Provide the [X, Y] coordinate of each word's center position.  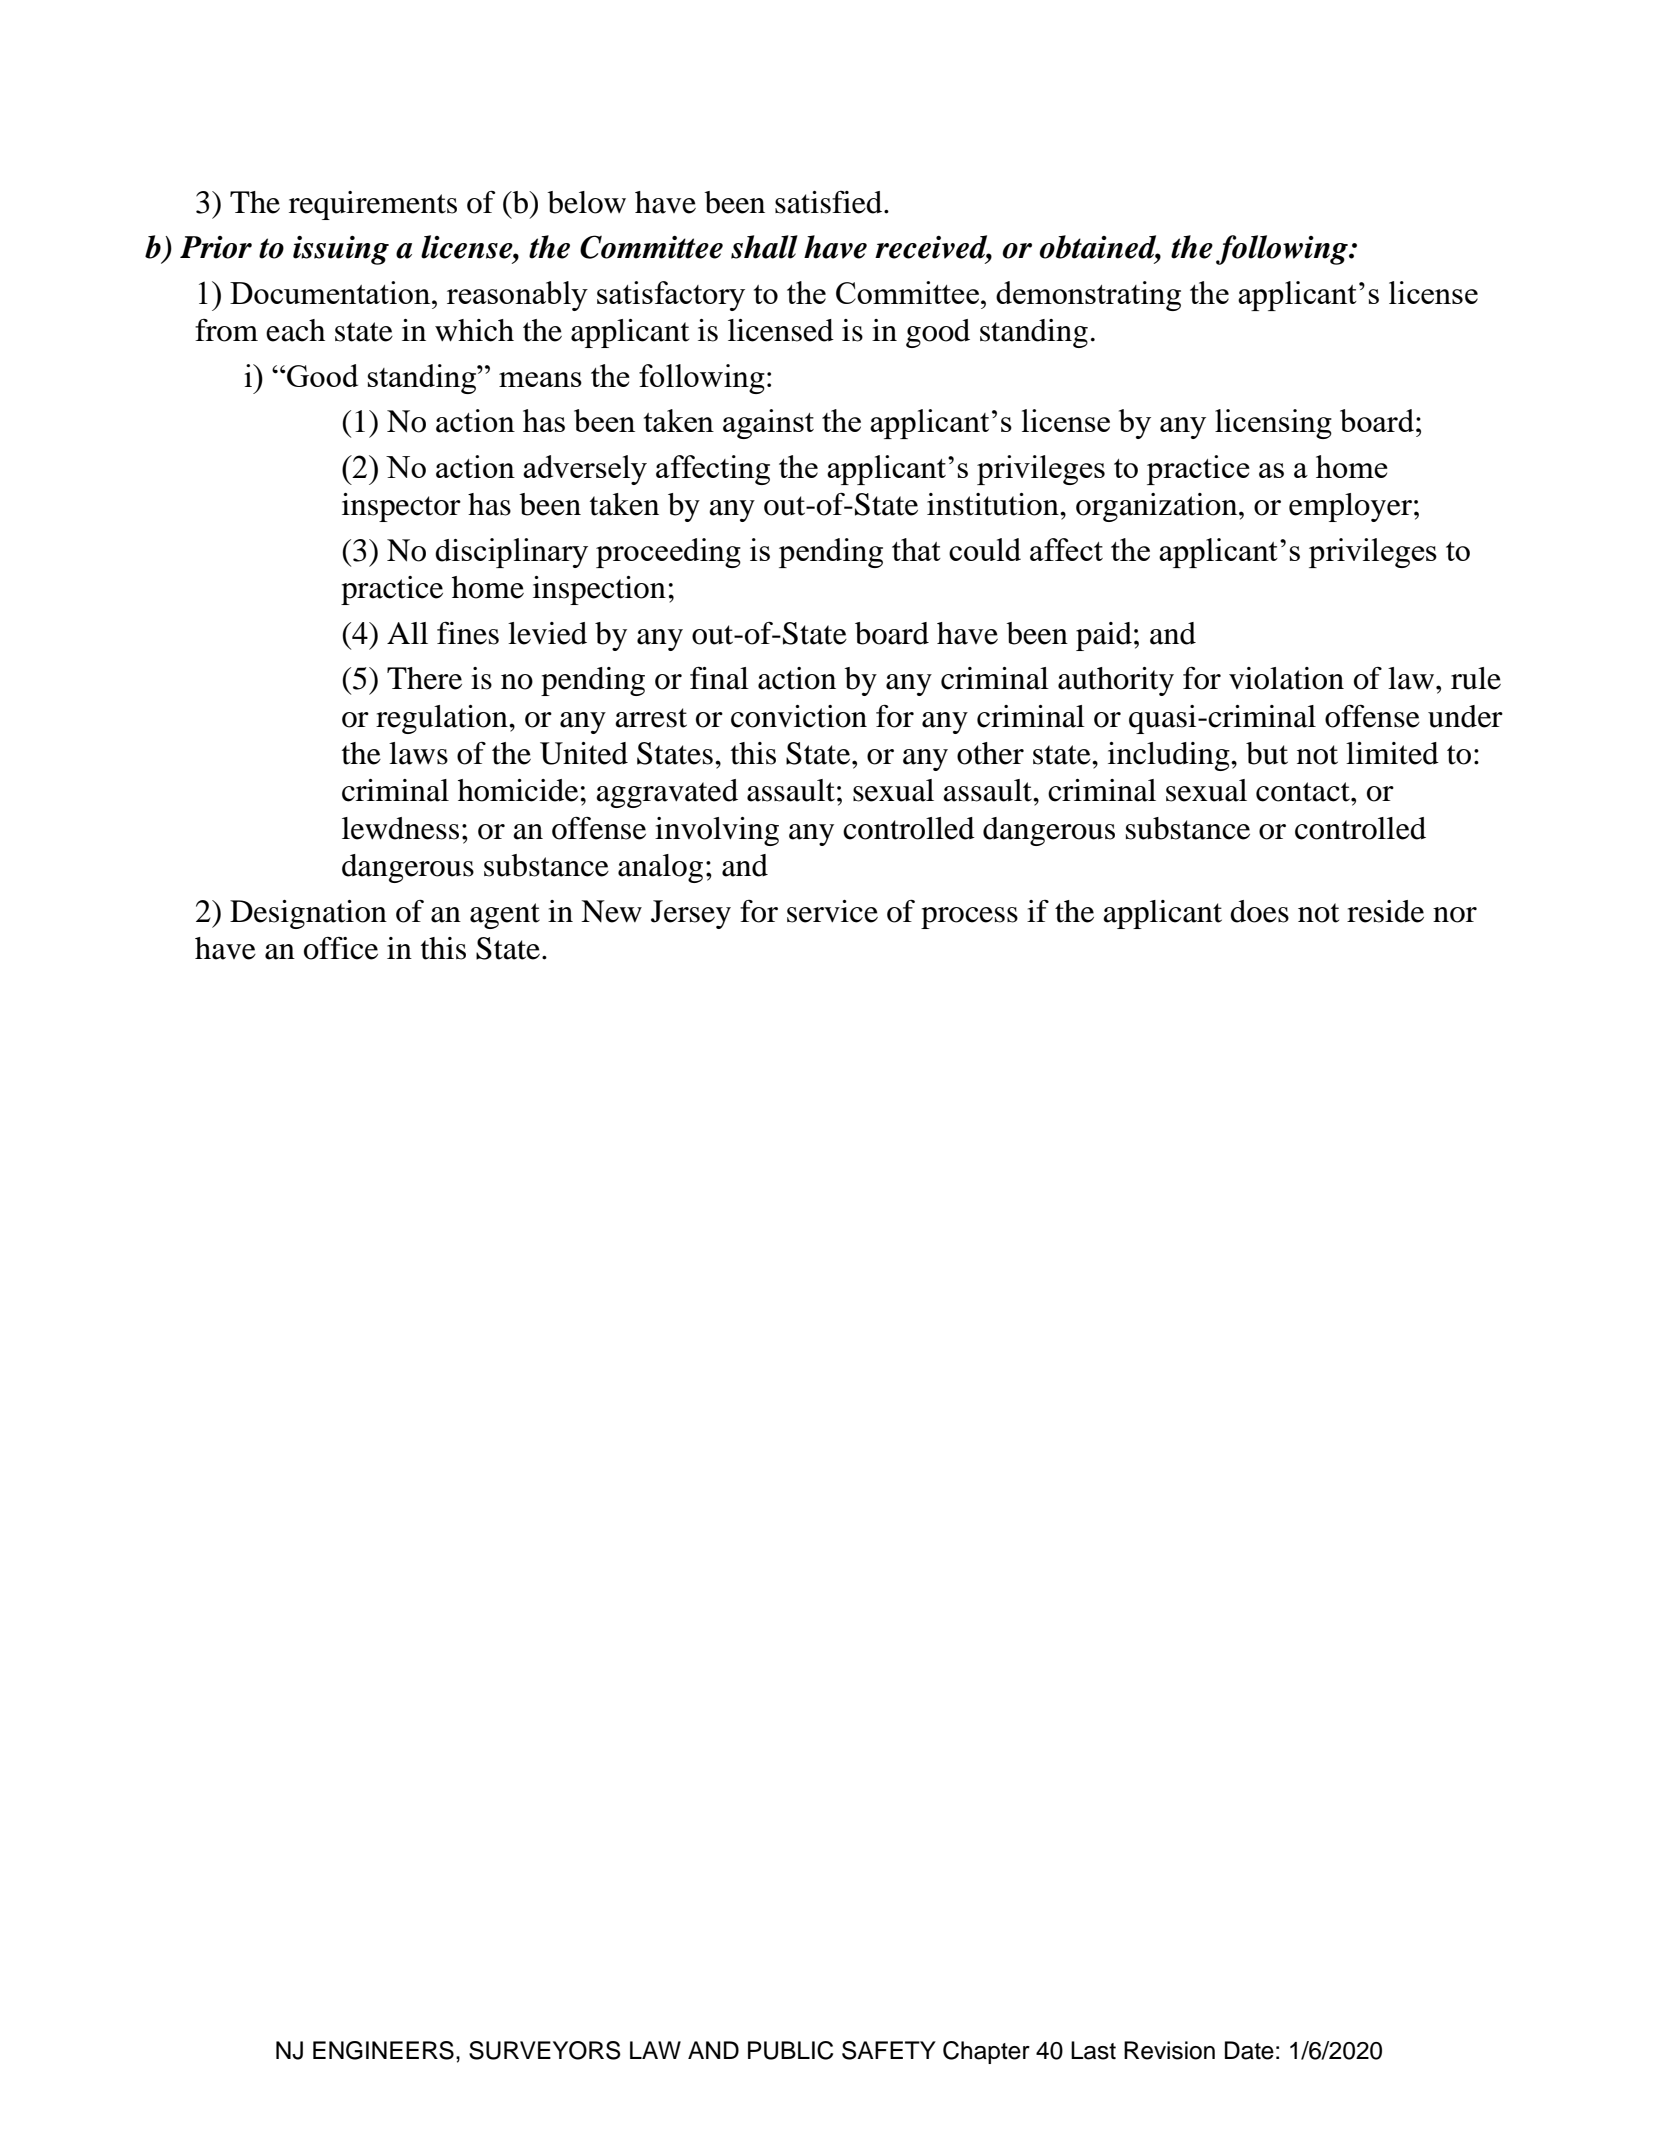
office [341, 948]
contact [1304, 792]
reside [1385, 911]
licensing [1273, 424]
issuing [341, 250]
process [969, 918]
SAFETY [889, 2050]
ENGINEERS [383, 2050]
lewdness [400, 828]
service [832, 911]
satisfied [830, 202]
